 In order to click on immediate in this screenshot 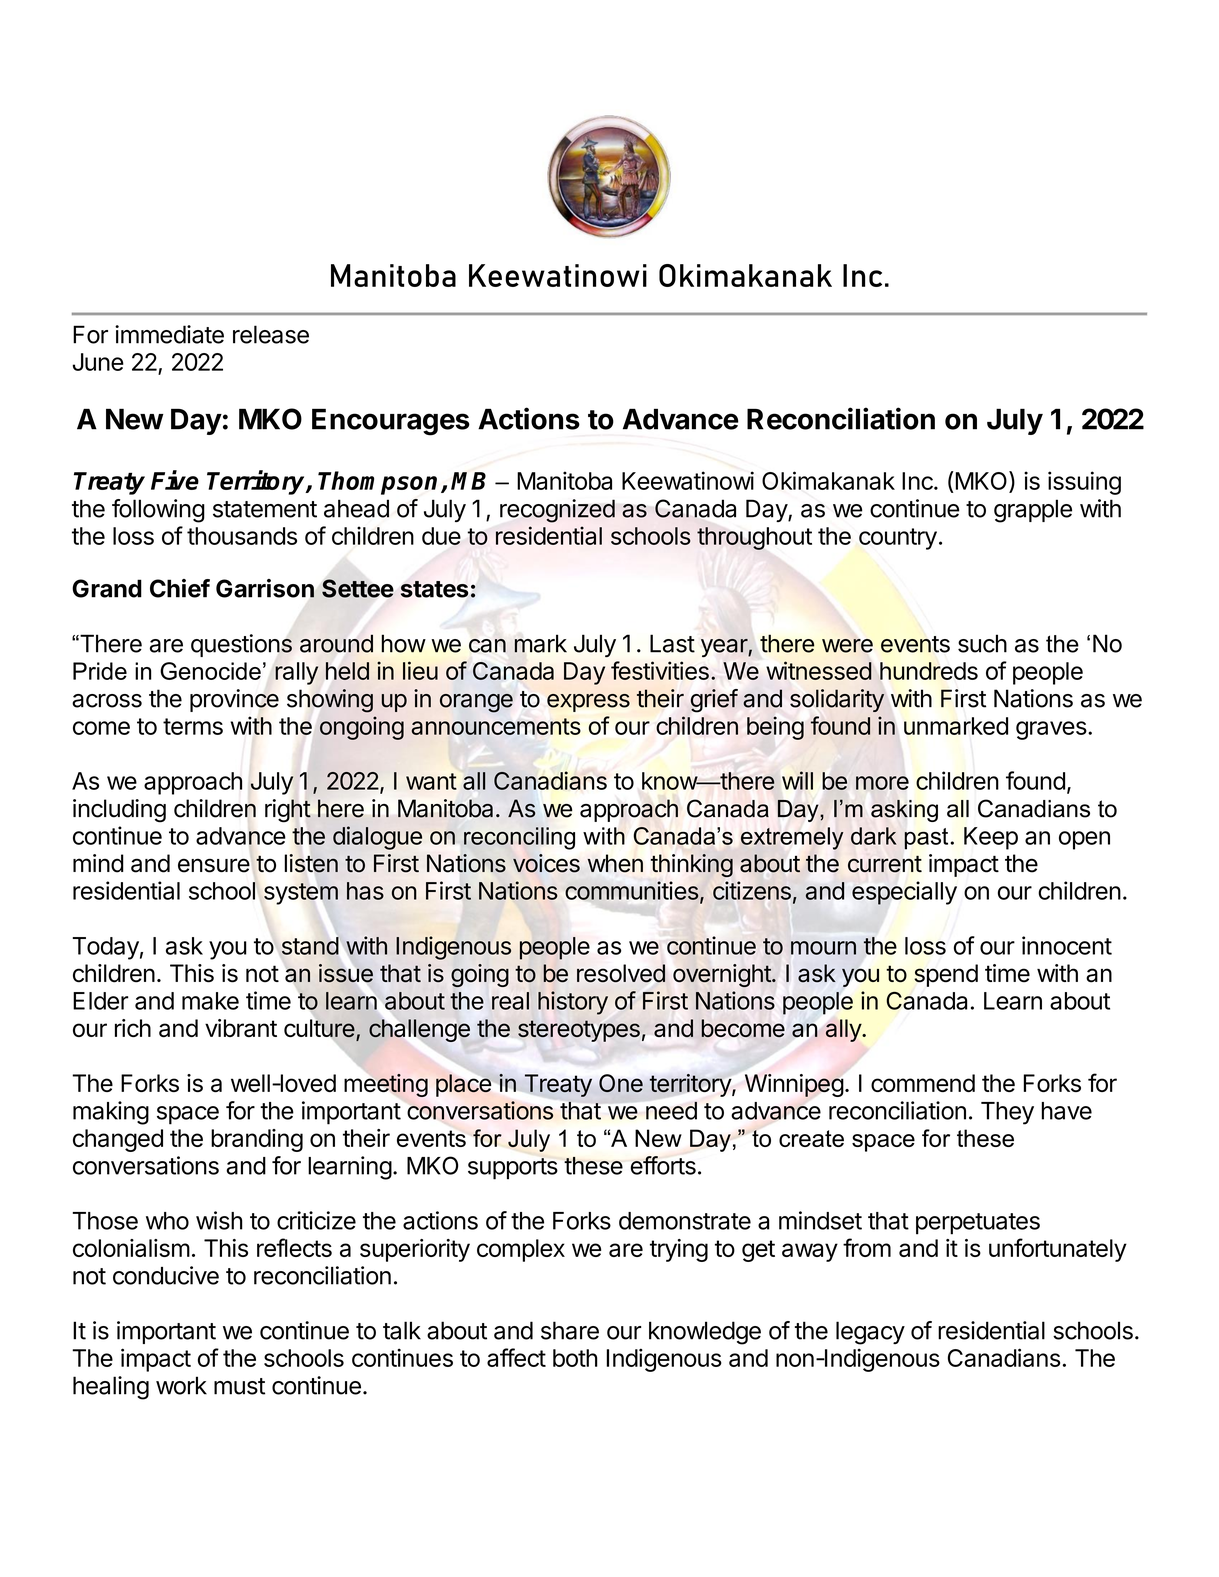, I will do `click(169, 334)`.
